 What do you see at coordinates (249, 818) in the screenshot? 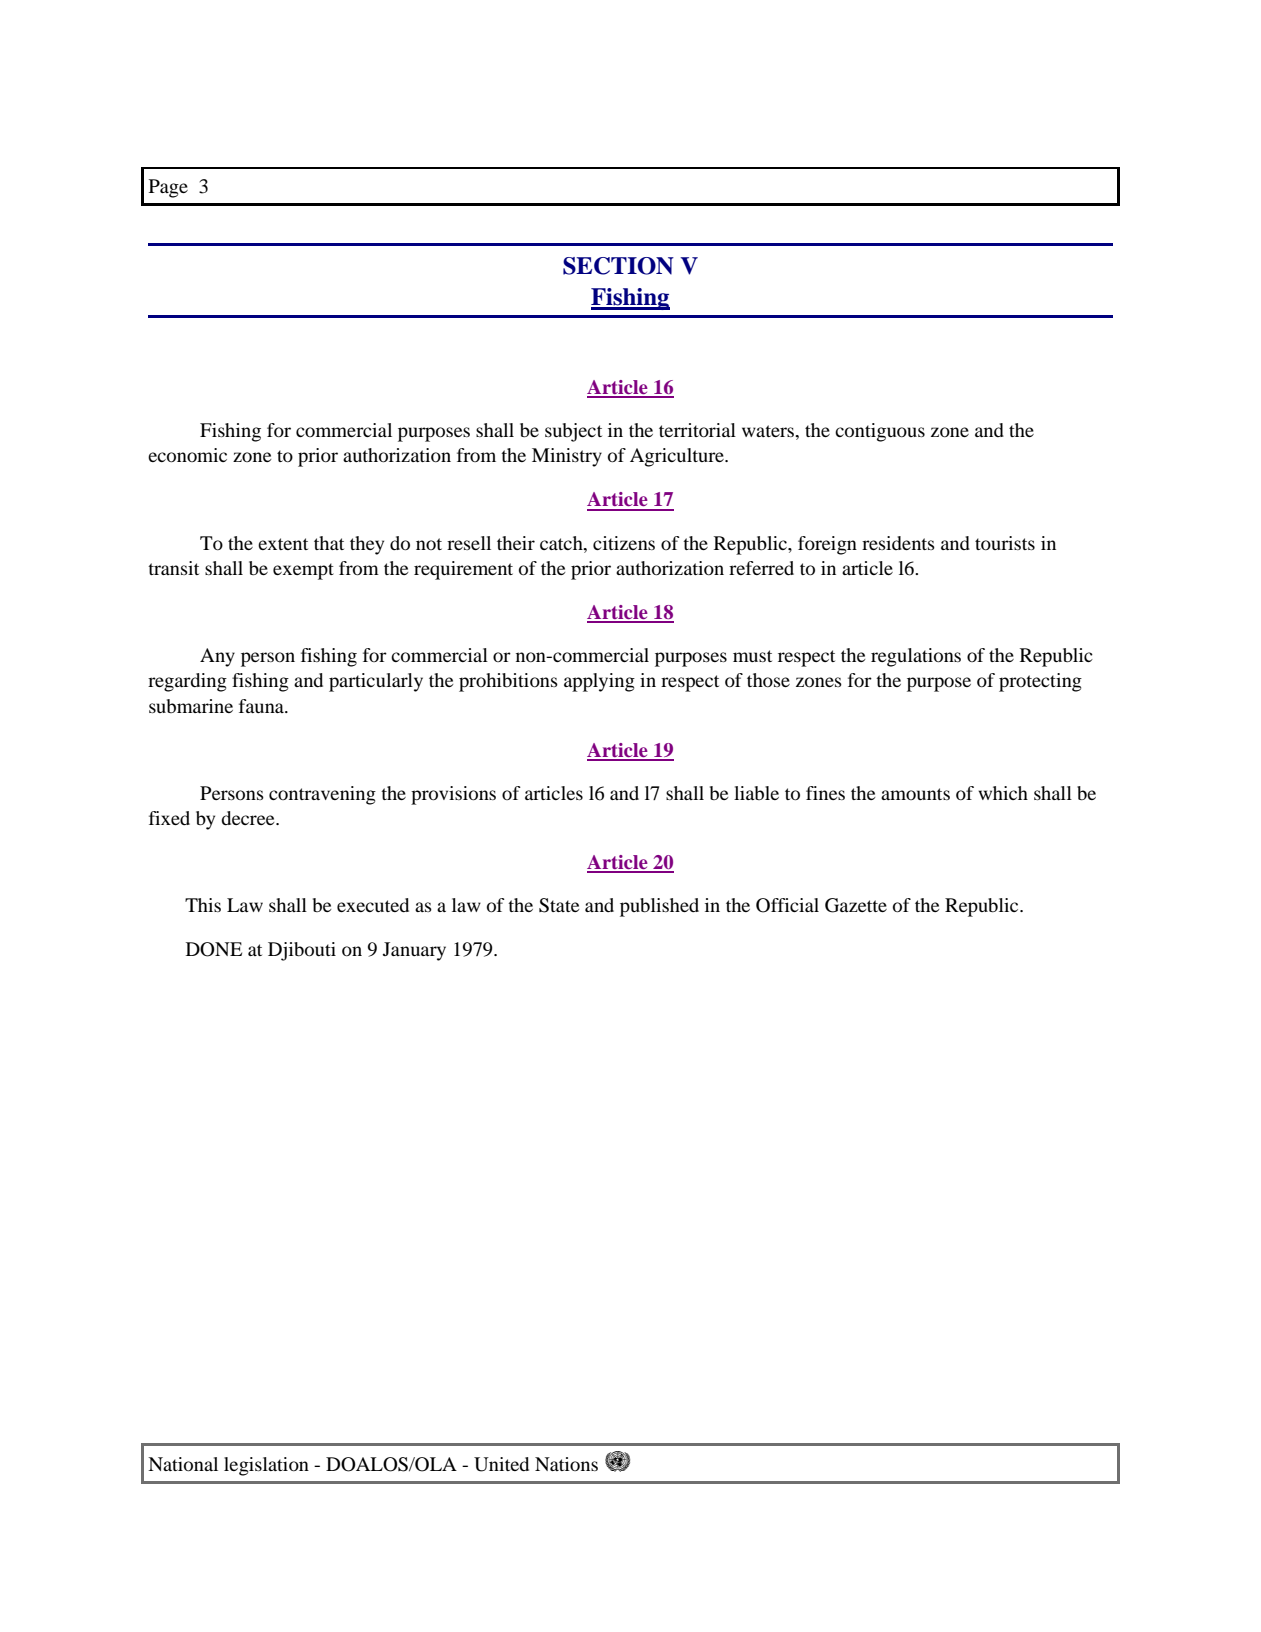
I see `decree` at bounding box center [249, 818].
